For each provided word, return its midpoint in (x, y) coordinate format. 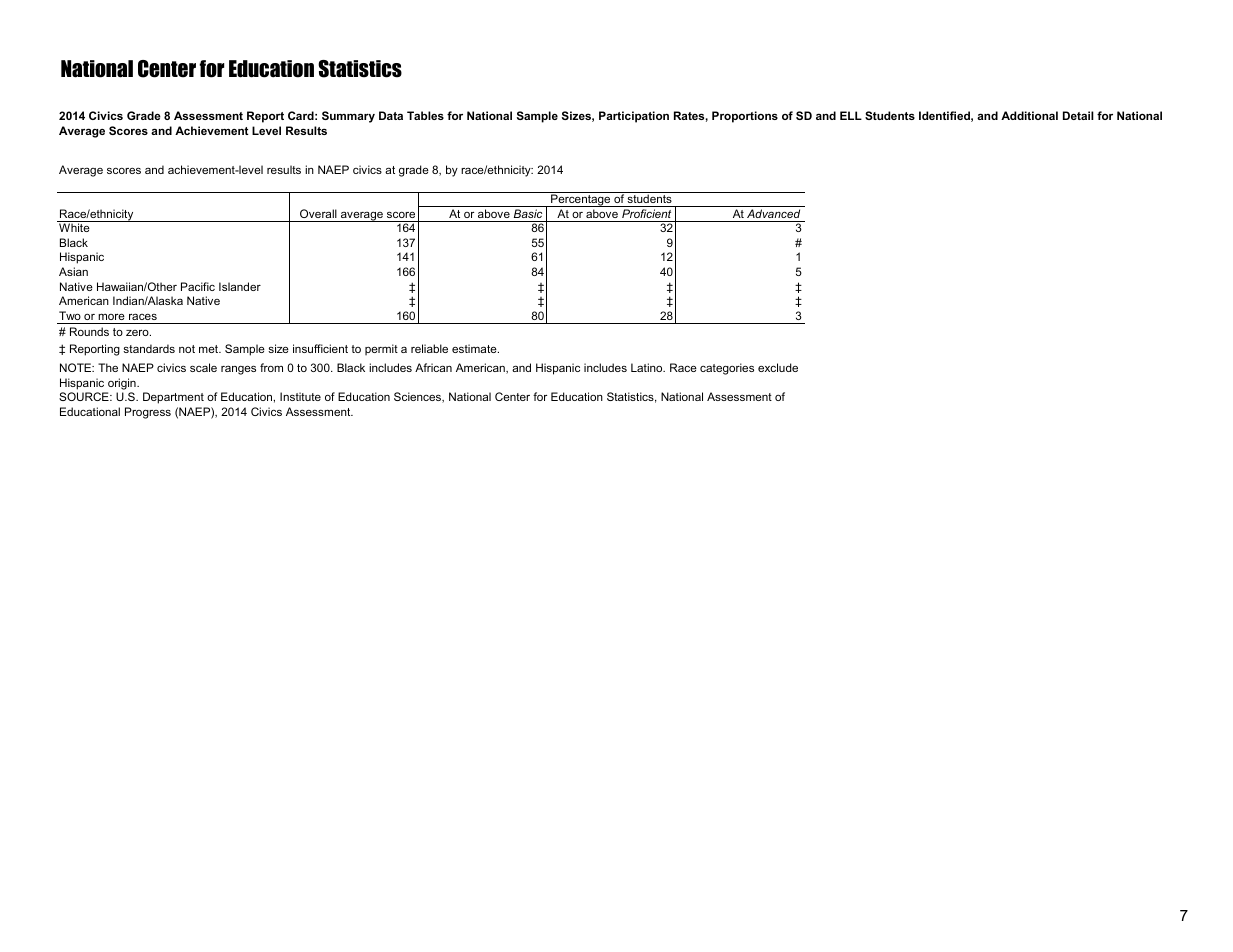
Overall (318, 213)
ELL (851, 115)
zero (138, 333)
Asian (73, 271)
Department (173, 398)
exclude (778, 367)
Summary (348, 117)
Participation (634, 117)
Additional (1029, 115)
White (74, 227)
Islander (240, 286)
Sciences (419, 397)
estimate (475, 348)
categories (727, 369)
